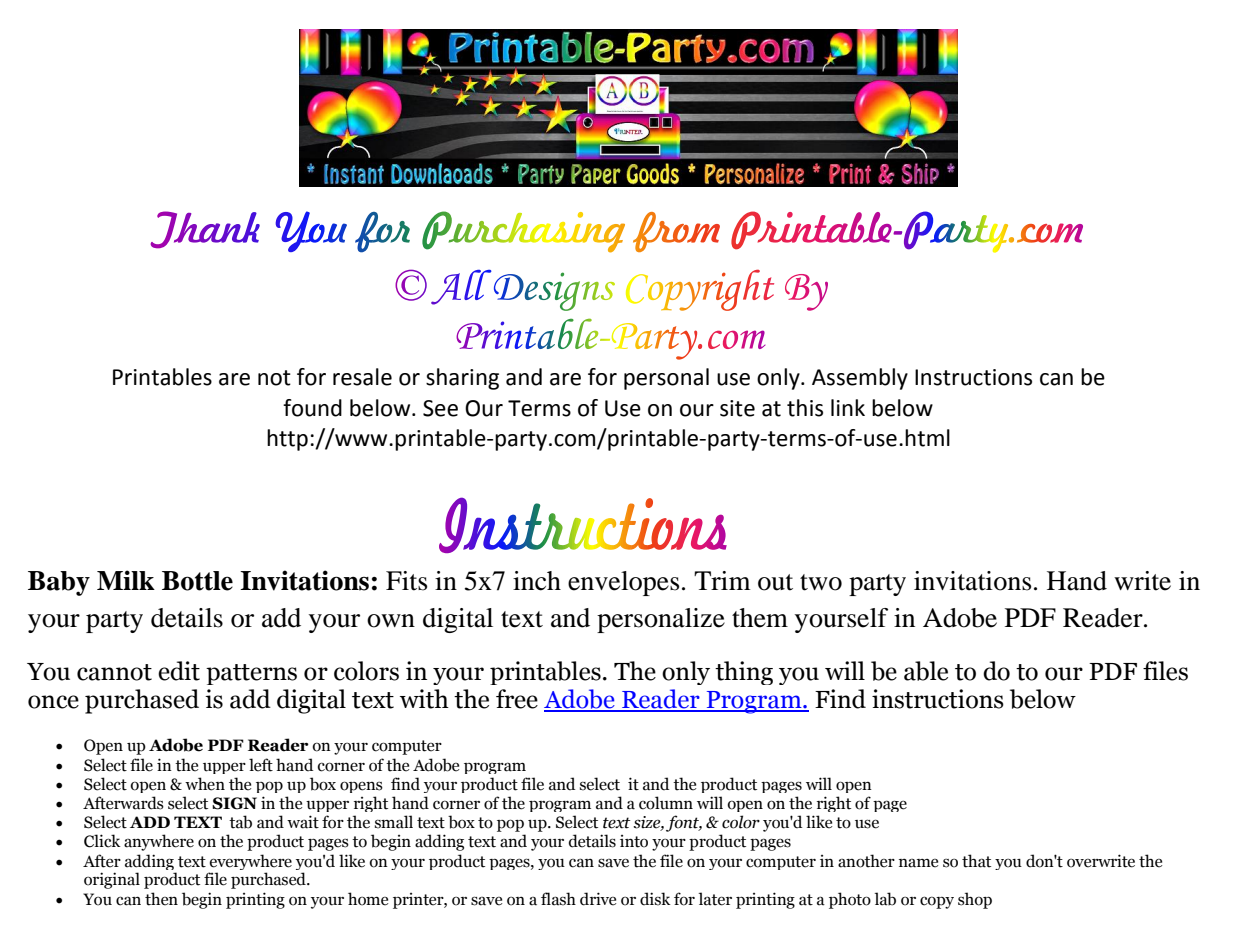 The width and height of the page is (1233, 952). I want to click on flash, so click(558, 899).
